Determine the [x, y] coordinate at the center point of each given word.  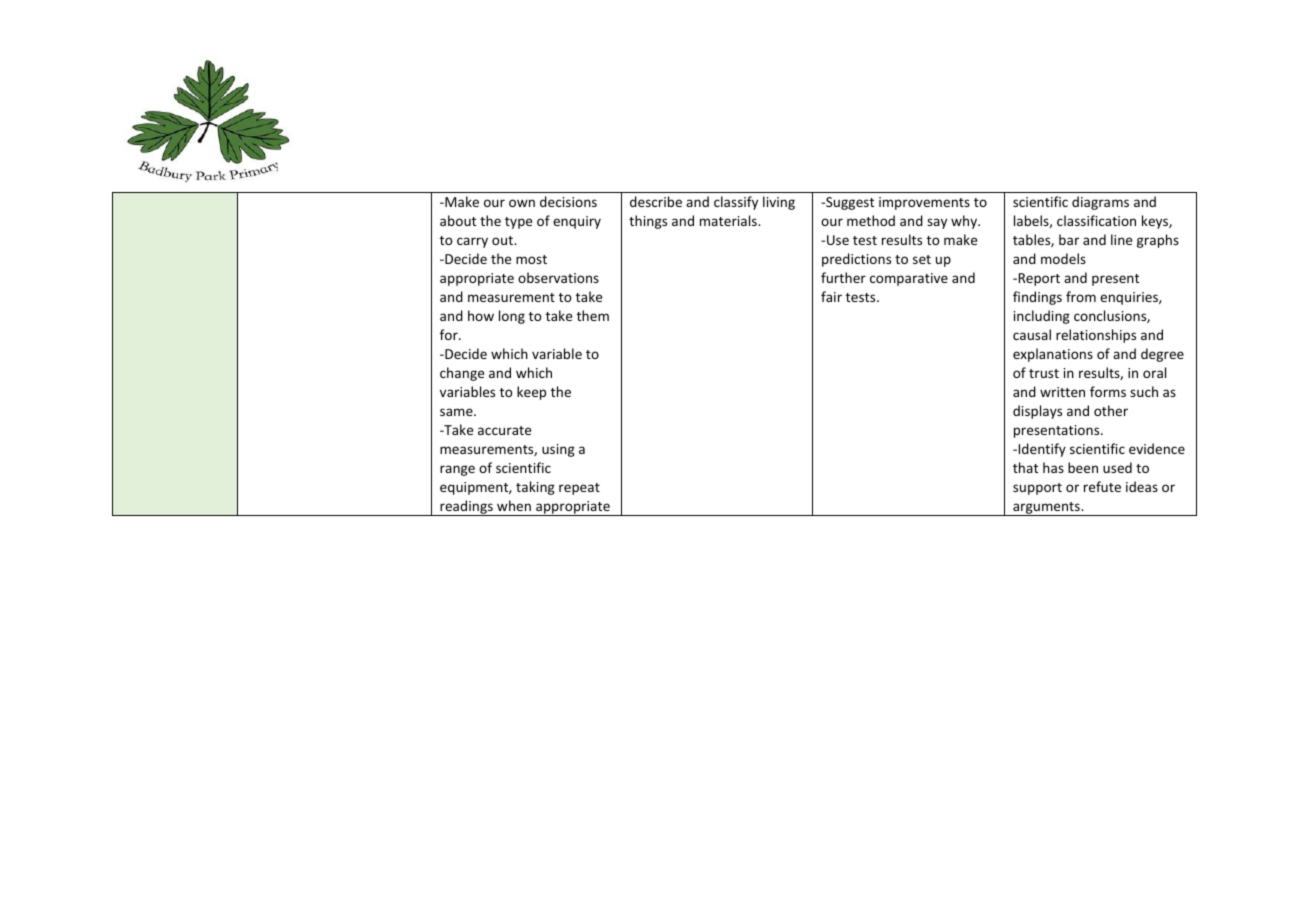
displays [1037, 412]
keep [531, 393]
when [514, 505]
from [1081, 296]
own [522, 203]
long [512, 317]
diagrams [1100, 203]
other [1111, 410]
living [779, 203]
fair [831, 296]
